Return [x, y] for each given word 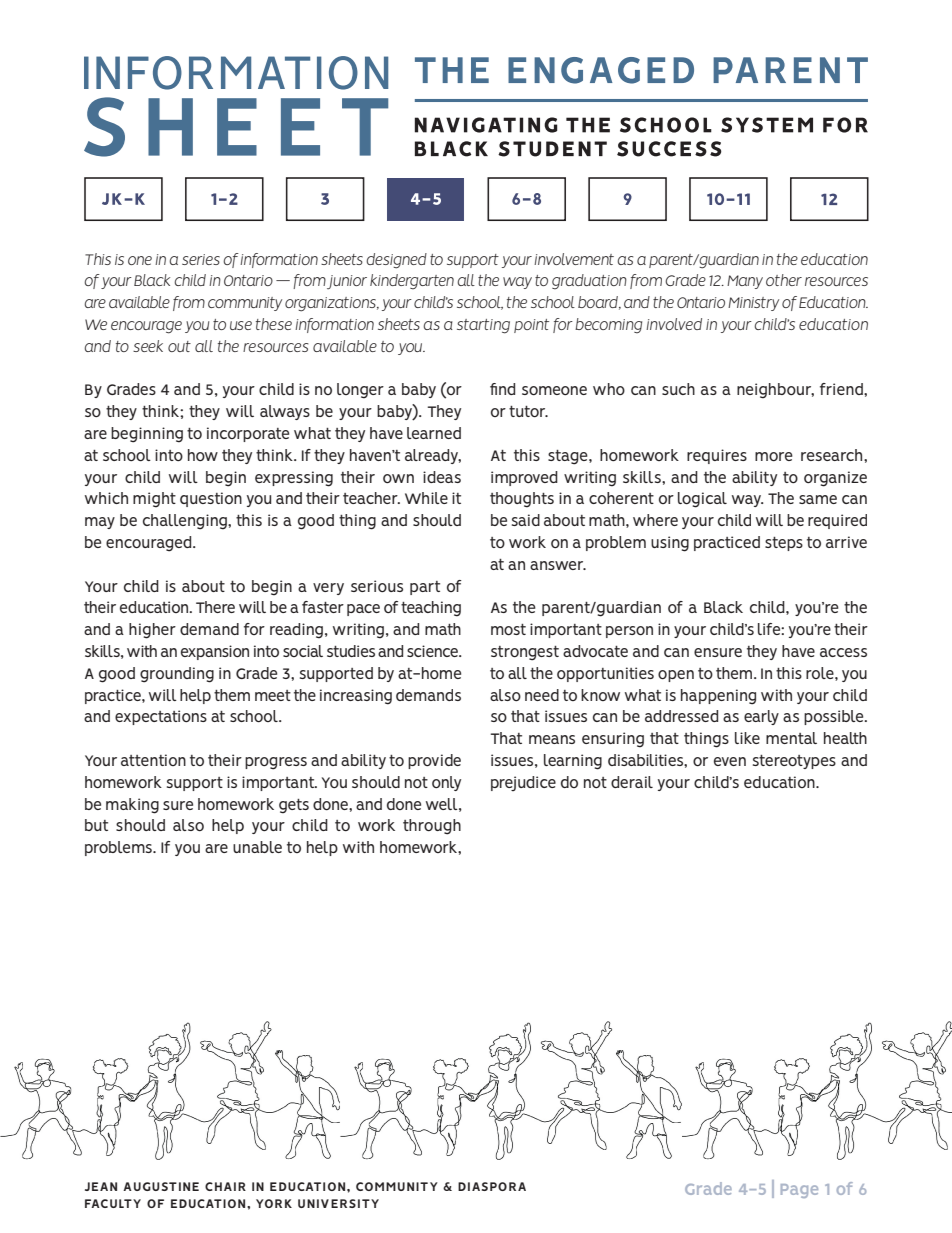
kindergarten [412, 282]
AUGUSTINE [161, 1186]
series [201, 259]
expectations [161, 717]
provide [434, 761]
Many [745, 282]
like [747, 738]
